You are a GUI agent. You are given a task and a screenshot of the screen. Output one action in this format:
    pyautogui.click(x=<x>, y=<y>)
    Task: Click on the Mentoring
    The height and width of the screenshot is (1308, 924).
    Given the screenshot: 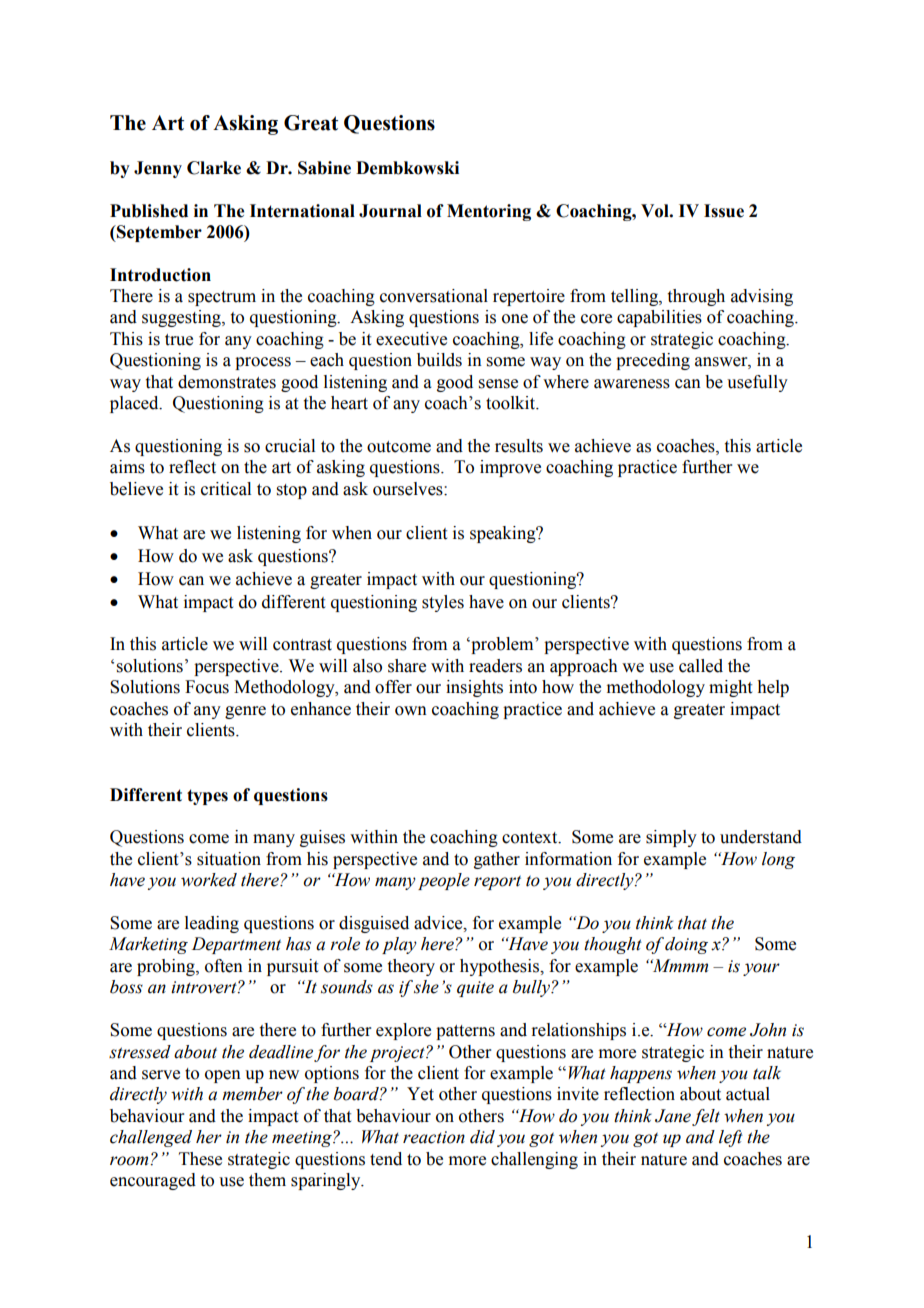 What is the action you would take?
    pyautogui.click(x=489, y=212)
